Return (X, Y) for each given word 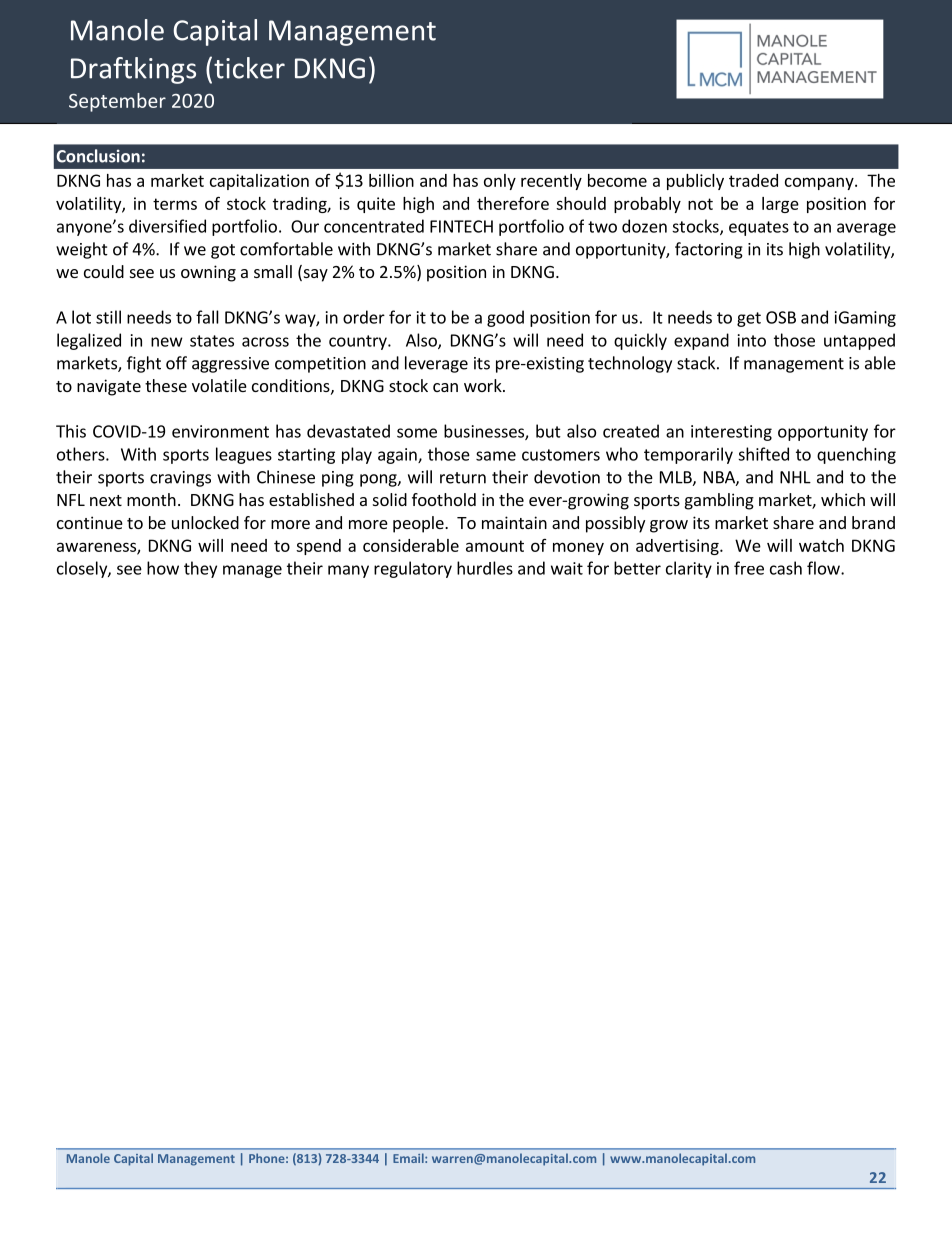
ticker (249, 68)
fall (207, 317)
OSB (781, 317)
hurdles (485, 568)
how (163, 568)
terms (175, 204)
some (417, 433)
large (780, 205)
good (505, 318)
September (117, 102)
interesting (731, 433)
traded (753, 180)
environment (220, 431)
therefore (513, 203)
